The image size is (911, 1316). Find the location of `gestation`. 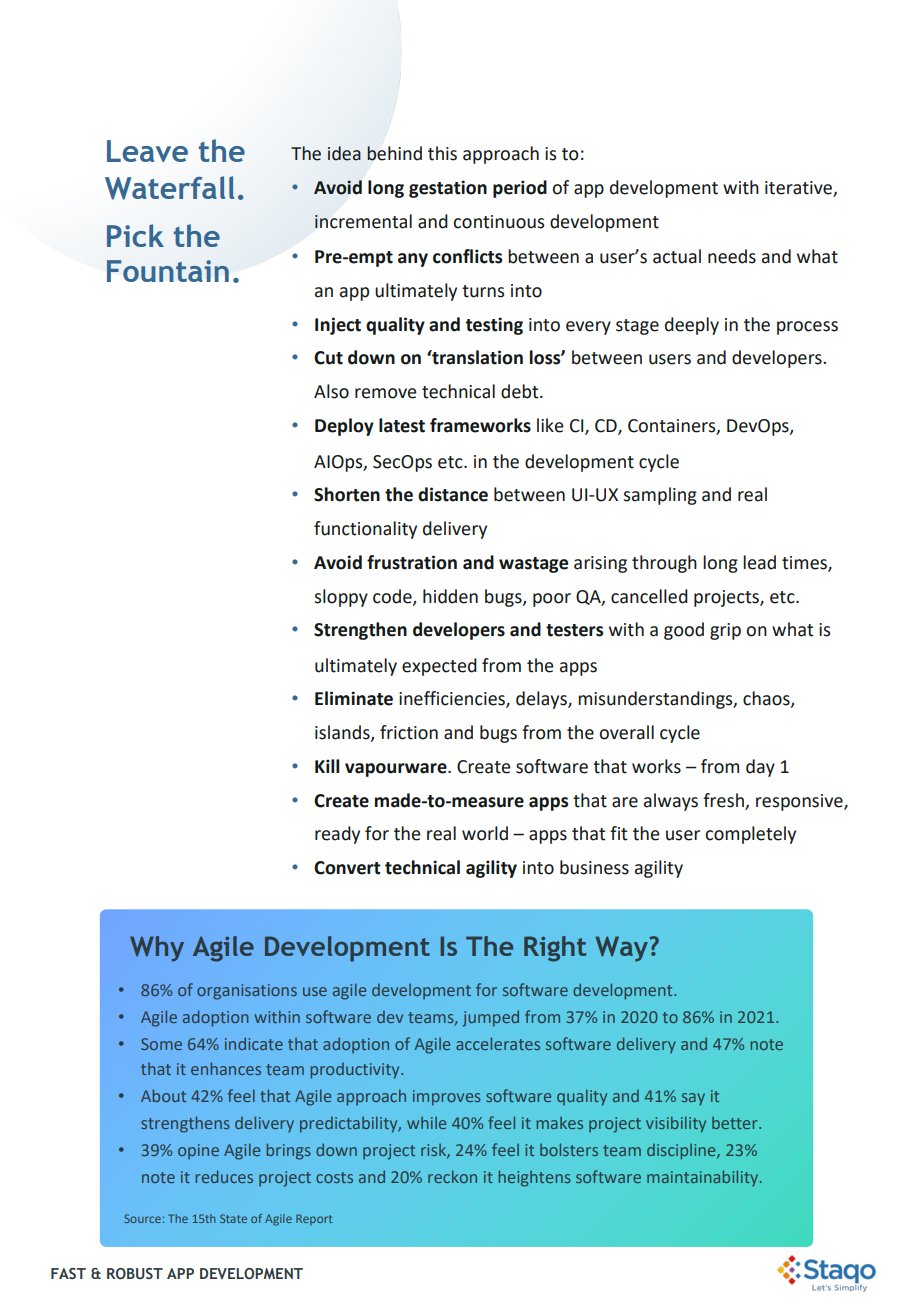

gestation is located at coordinates (448, 189).
